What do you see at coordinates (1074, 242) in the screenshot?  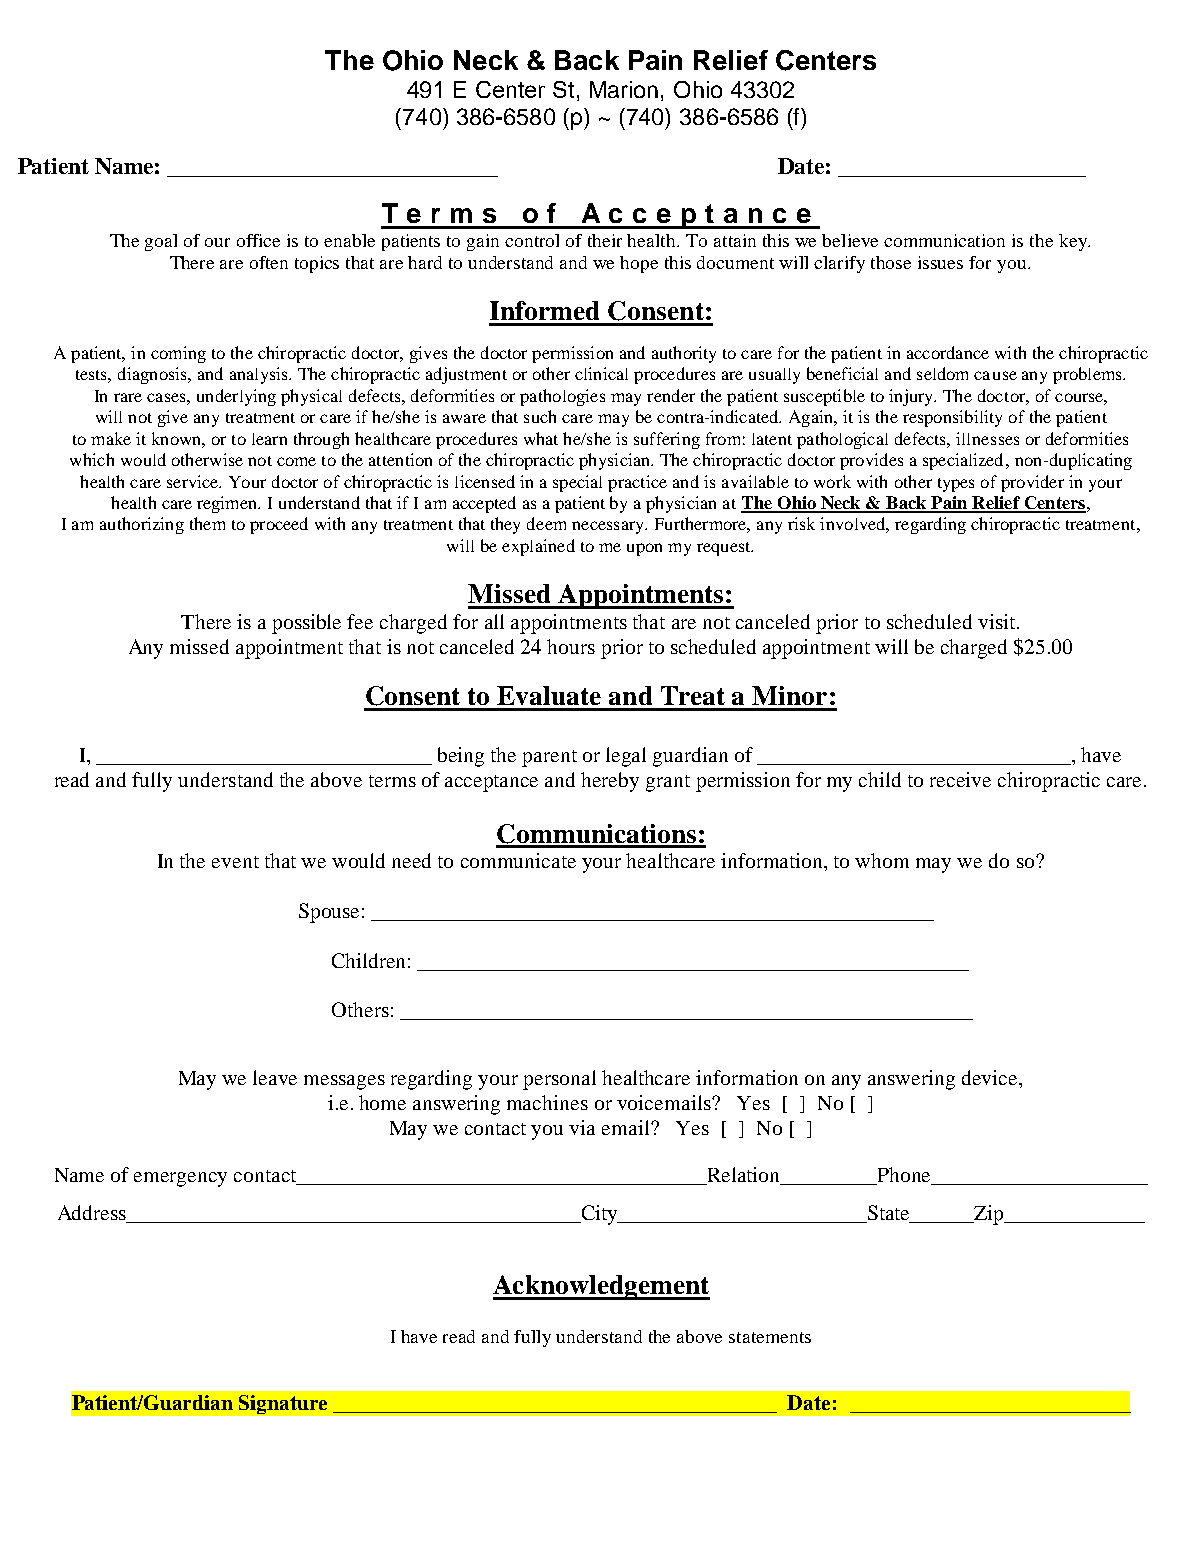 I see `key` at bounding box center [1074, 242].
